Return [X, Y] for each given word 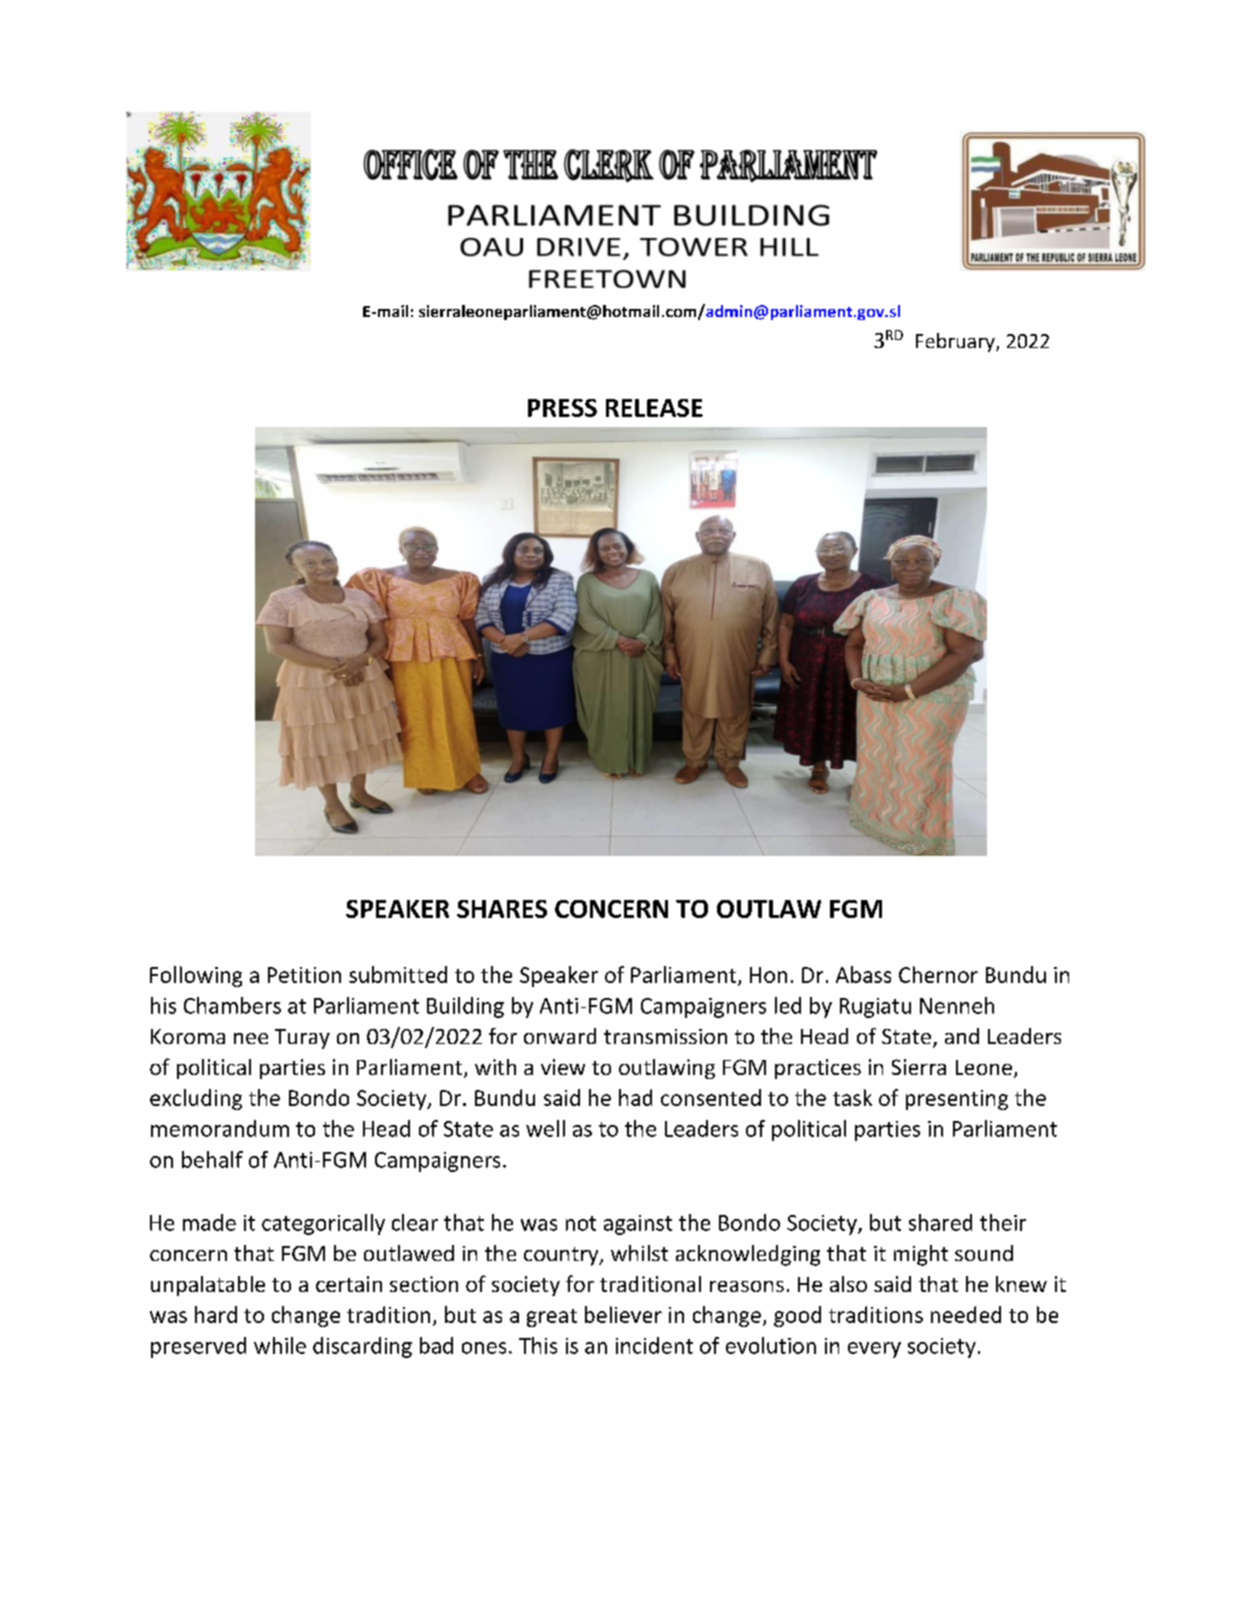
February [956, 342]
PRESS [562, 408]
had [635, 1097]
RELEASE [654, 408]
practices [818, 1069]
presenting [957, 1100]
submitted [398, 974]
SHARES [502, 909]
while [280, 1345]
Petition [304, 975]
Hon [768, 975]
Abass [863, 974]
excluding [196, 1099]
